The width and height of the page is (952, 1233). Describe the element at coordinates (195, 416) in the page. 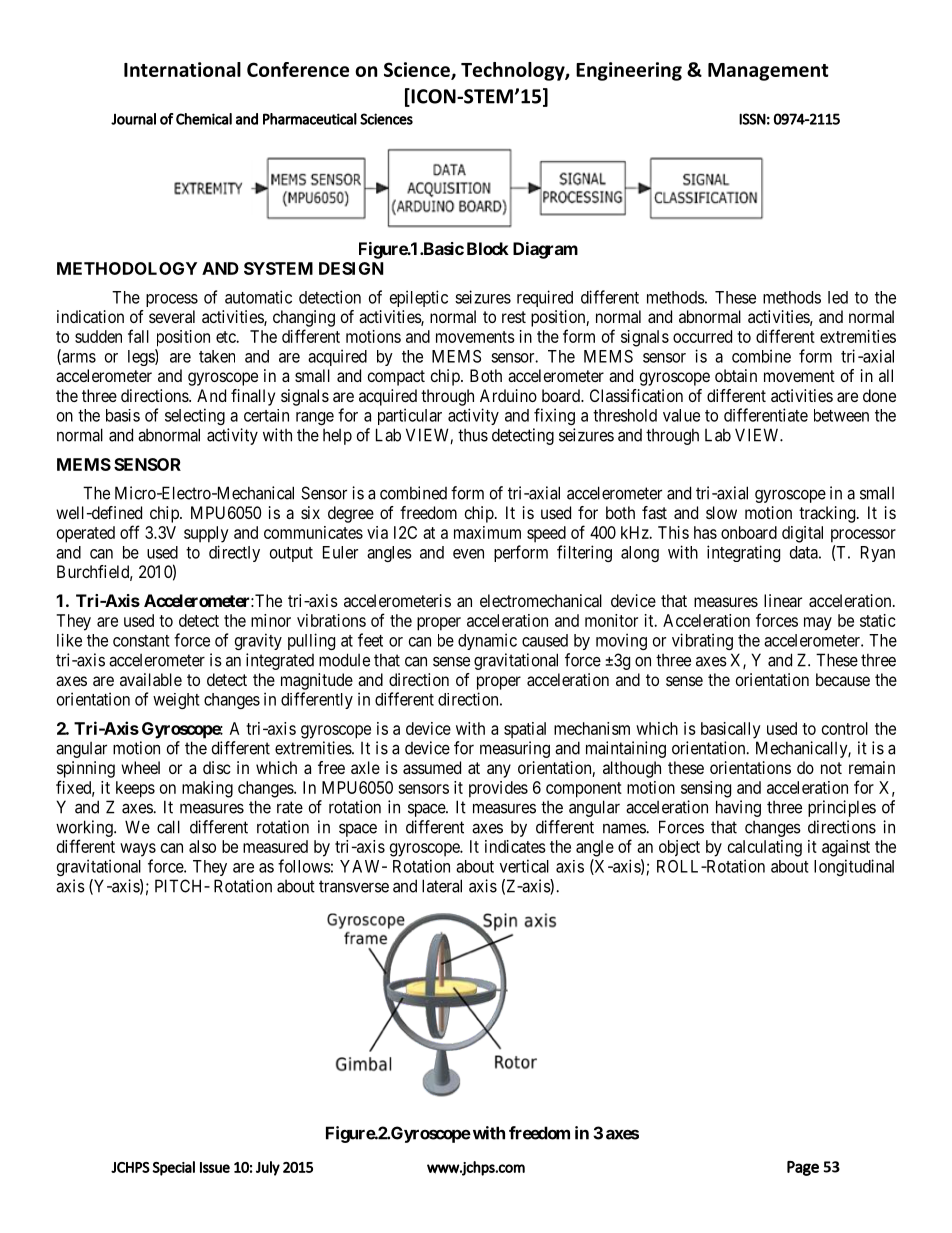

I see `selecting` at that location.
